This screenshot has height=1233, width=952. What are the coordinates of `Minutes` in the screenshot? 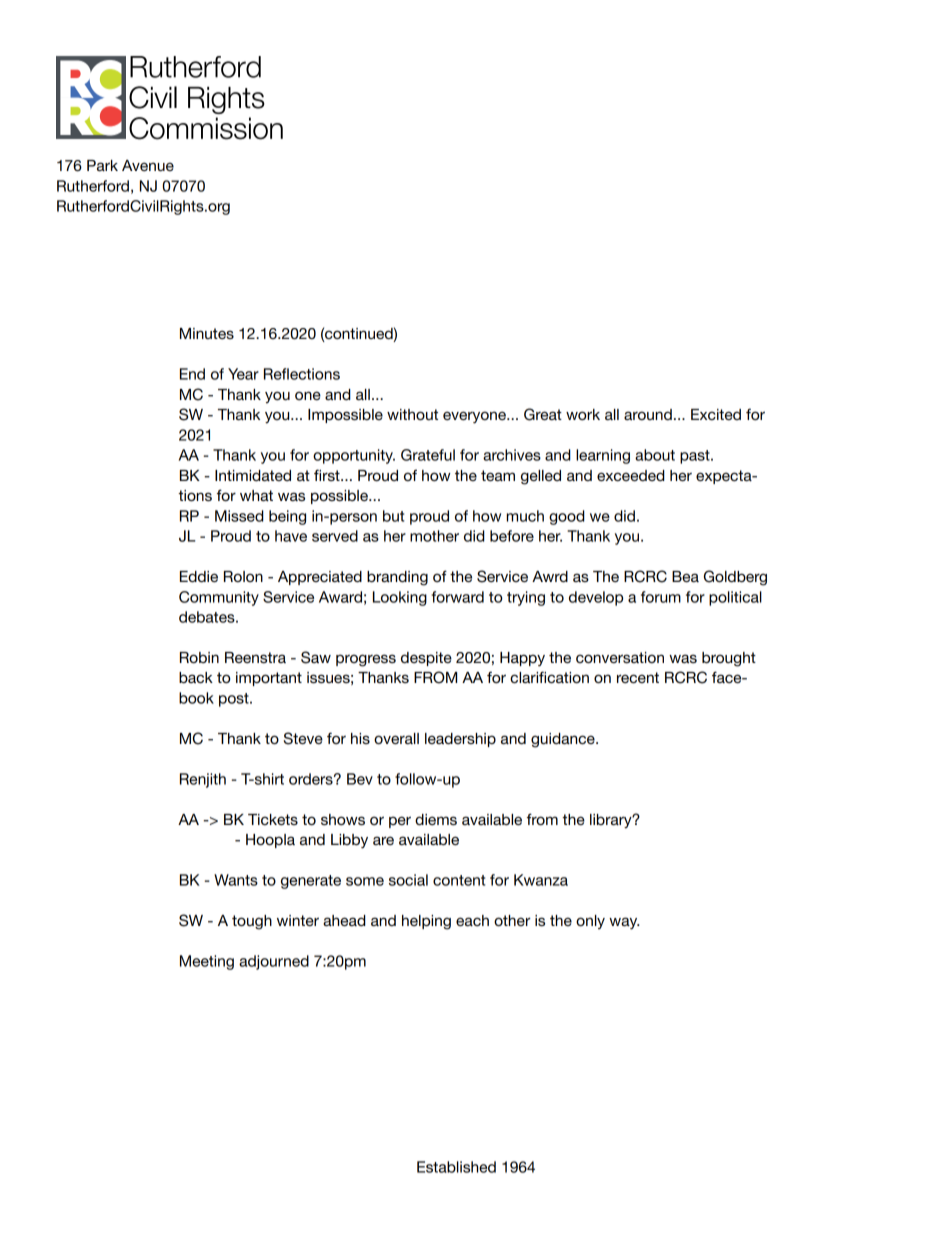 It's located at (207, 333).
